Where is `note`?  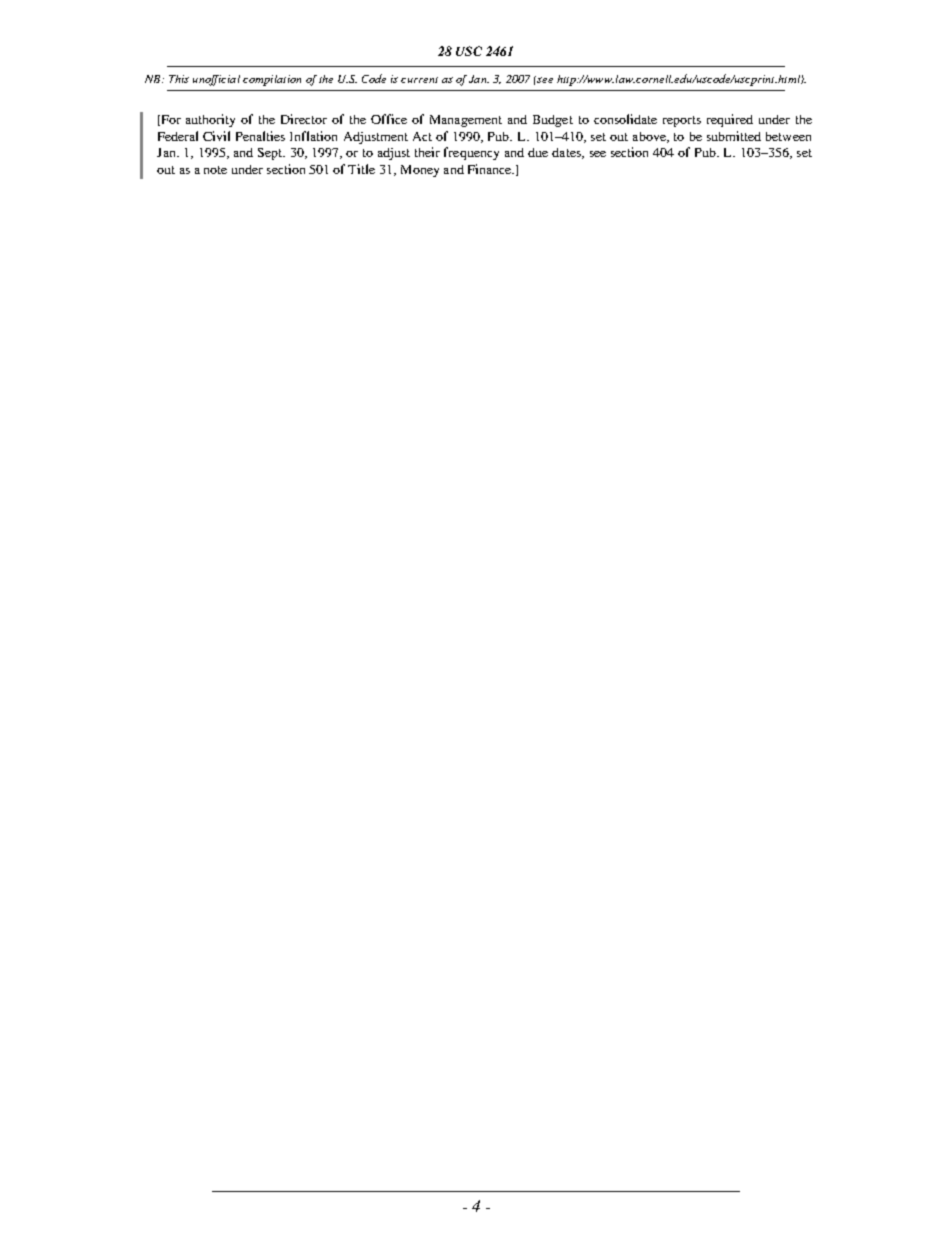 note is located at coordinates (215, 170).
